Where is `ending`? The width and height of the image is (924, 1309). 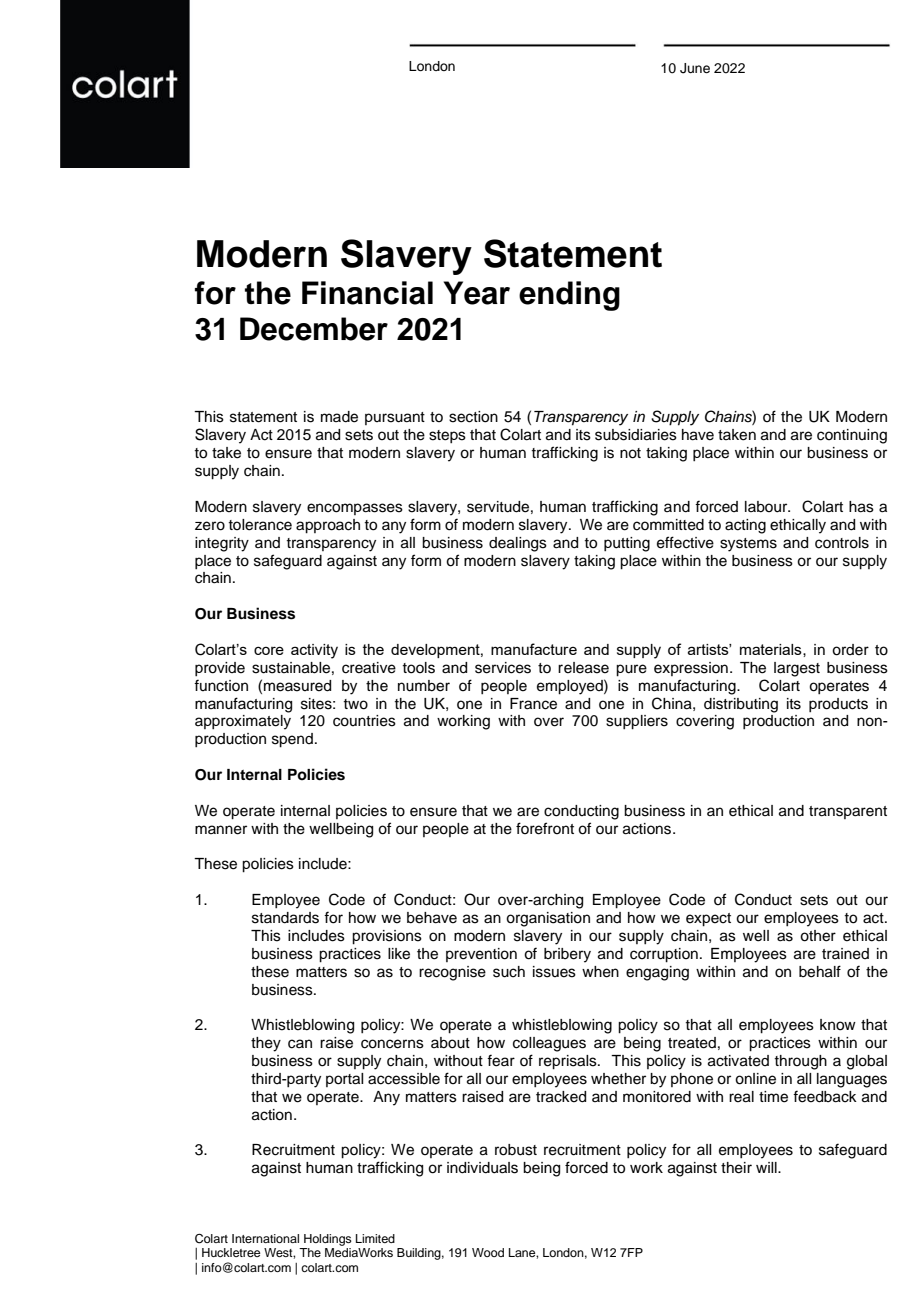 ending is located at coordinates (569, 296).
